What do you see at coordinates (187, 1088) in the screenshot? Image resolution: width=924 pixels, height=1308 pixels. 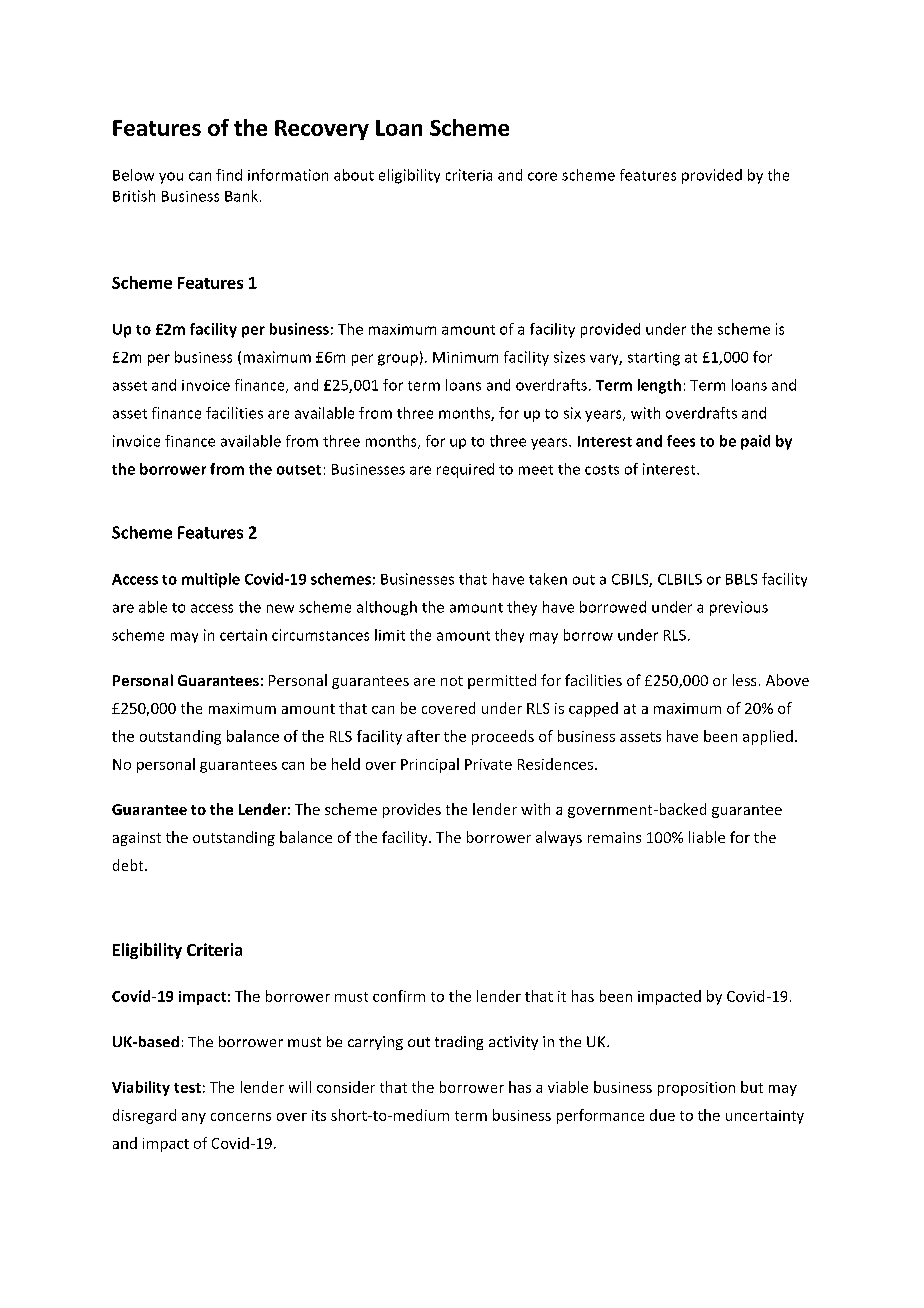 I see `test` at bounding box center [187, 1088].
